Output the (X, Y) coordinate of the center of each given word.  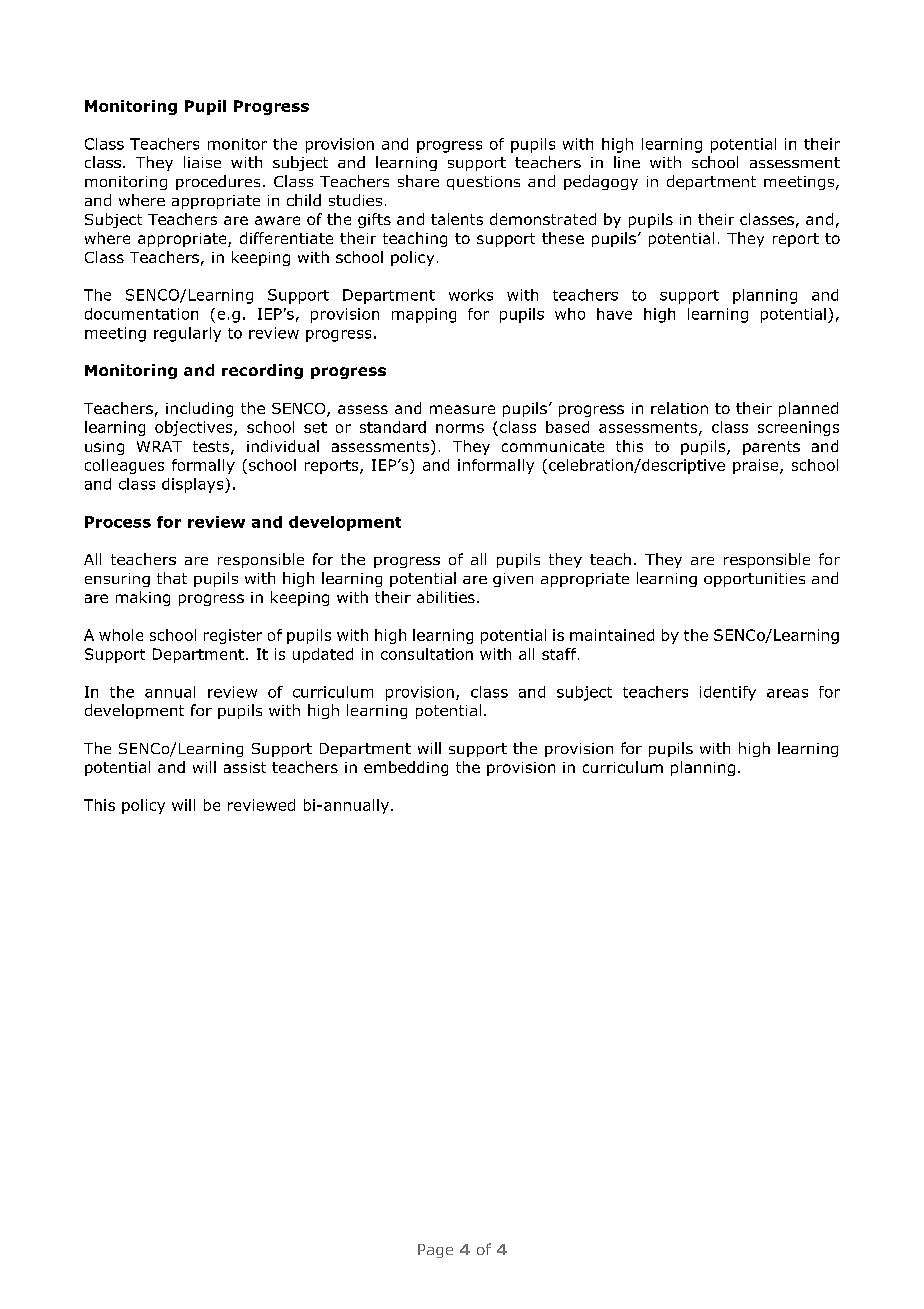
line (627, 162)
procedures (218, 182)
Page (435, 1251)
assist (245, 767)
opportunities (754, 580)
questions (483, 183)
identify (728, 693)
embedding (406, 768)
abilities (446, 597)
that (172, 578)
